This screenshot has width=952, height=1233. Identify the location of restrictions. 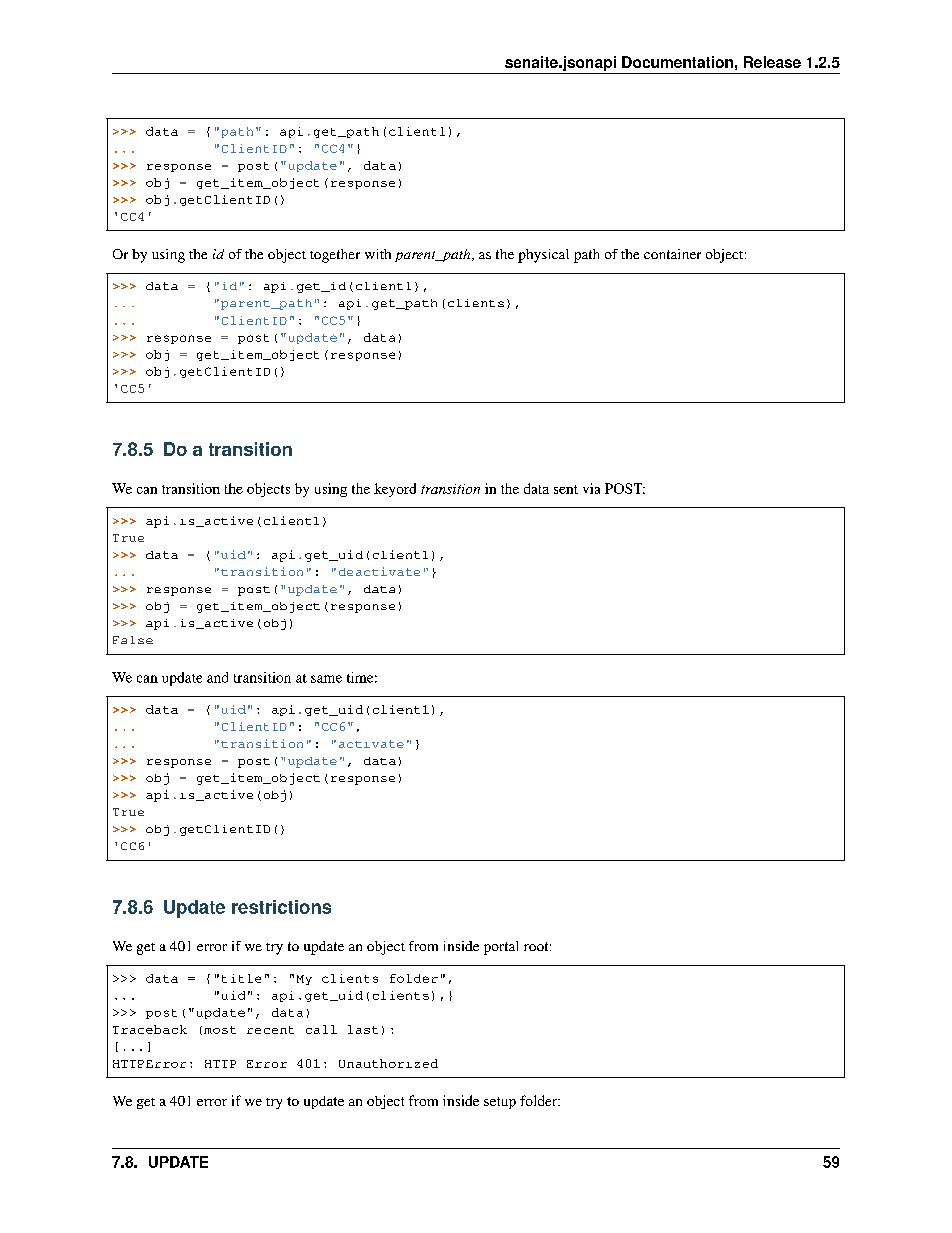
(281, 907).
